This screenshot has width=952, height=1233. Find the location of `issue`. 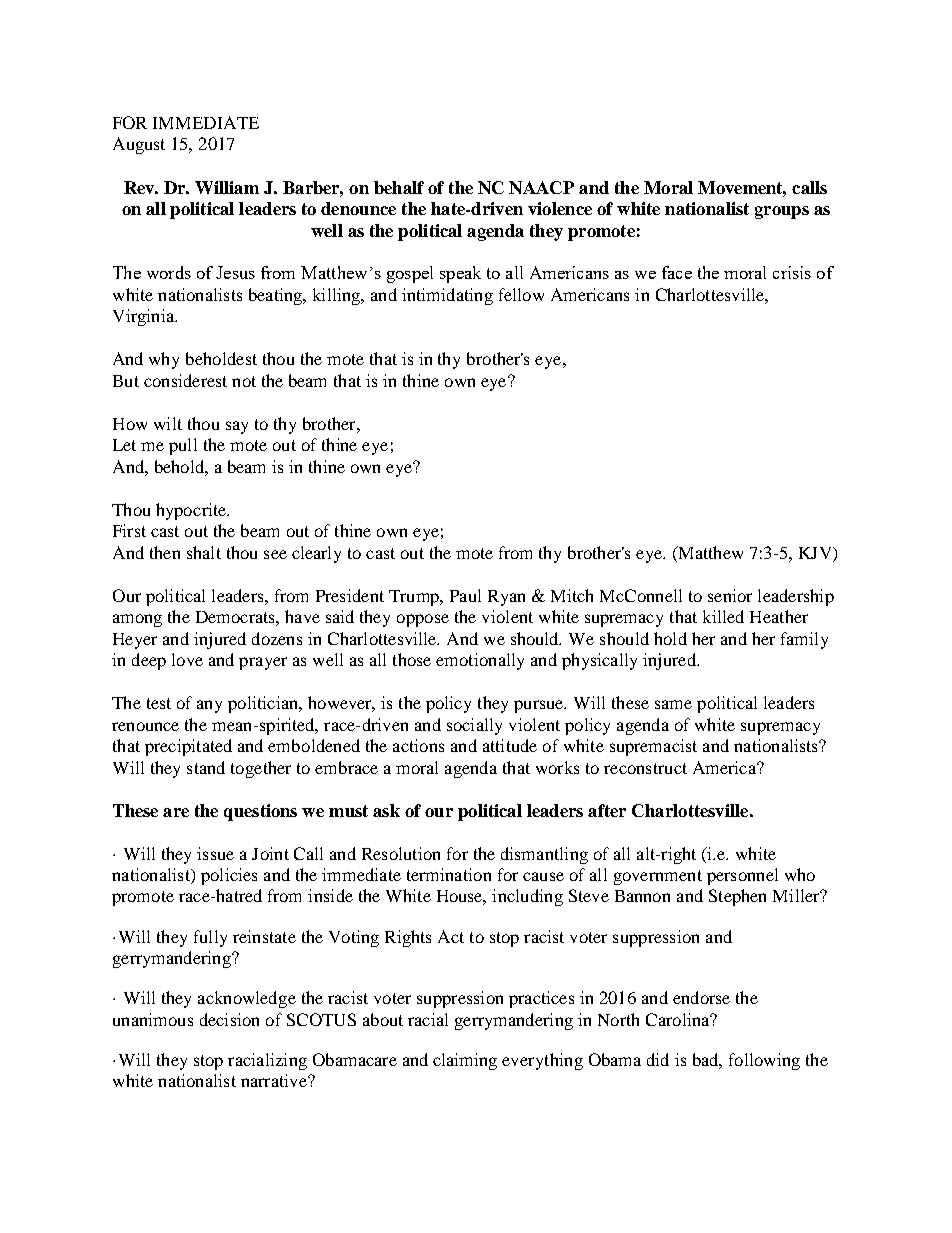

issue is located at coordinates (215, 853).
